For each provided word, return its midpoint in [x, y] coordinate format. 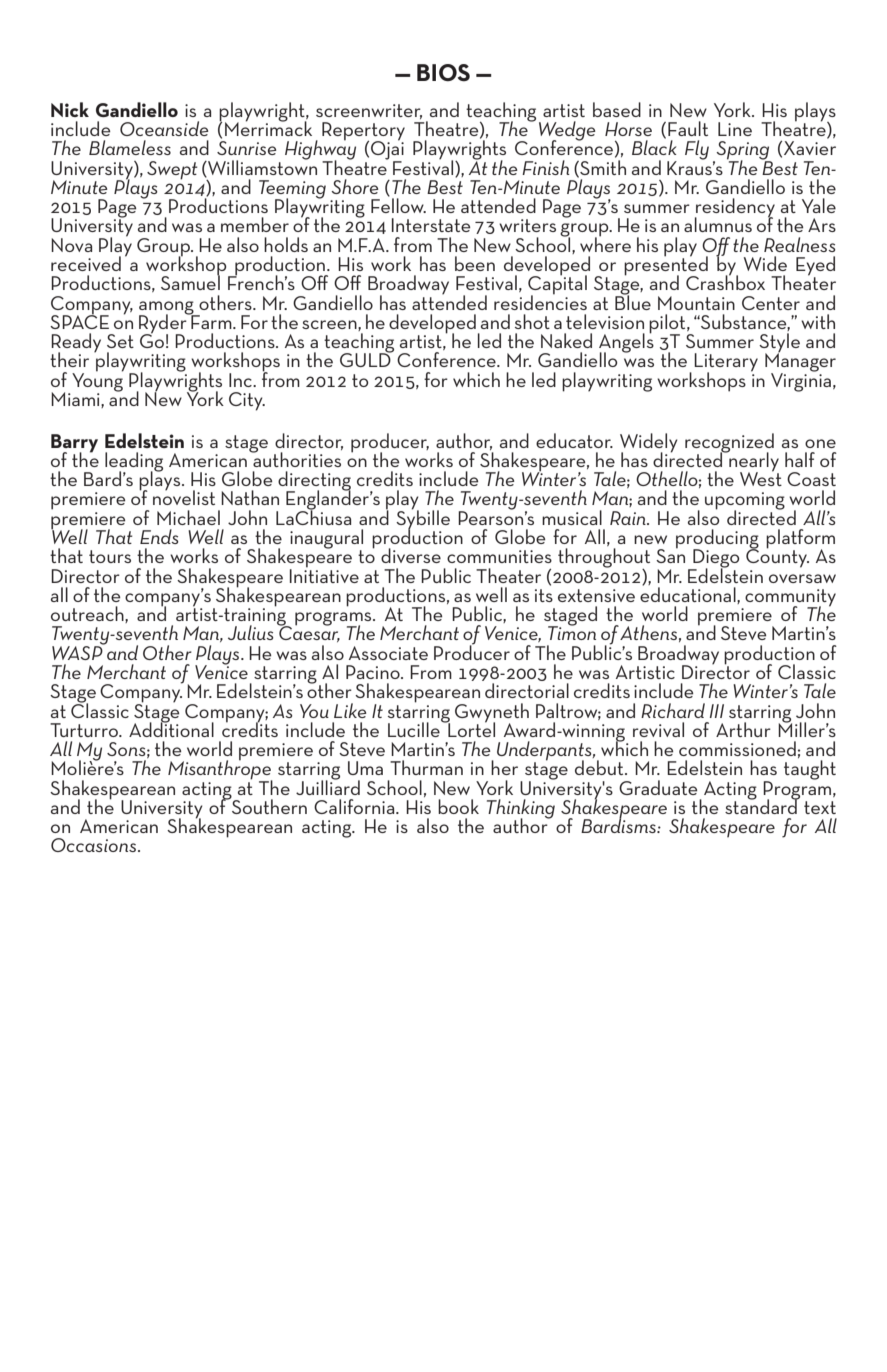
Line [735, 129]
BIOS [443, 73]
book [458, 806]
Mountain [696, 303]
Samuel [190, 281]
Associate [388, 653]
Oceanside [164, 128]
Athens [648, 632]
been [475, 263]
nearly [753, 462]
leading [134, 463]
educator [574, 440]
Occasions [93, 845]
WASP [78, 651]
